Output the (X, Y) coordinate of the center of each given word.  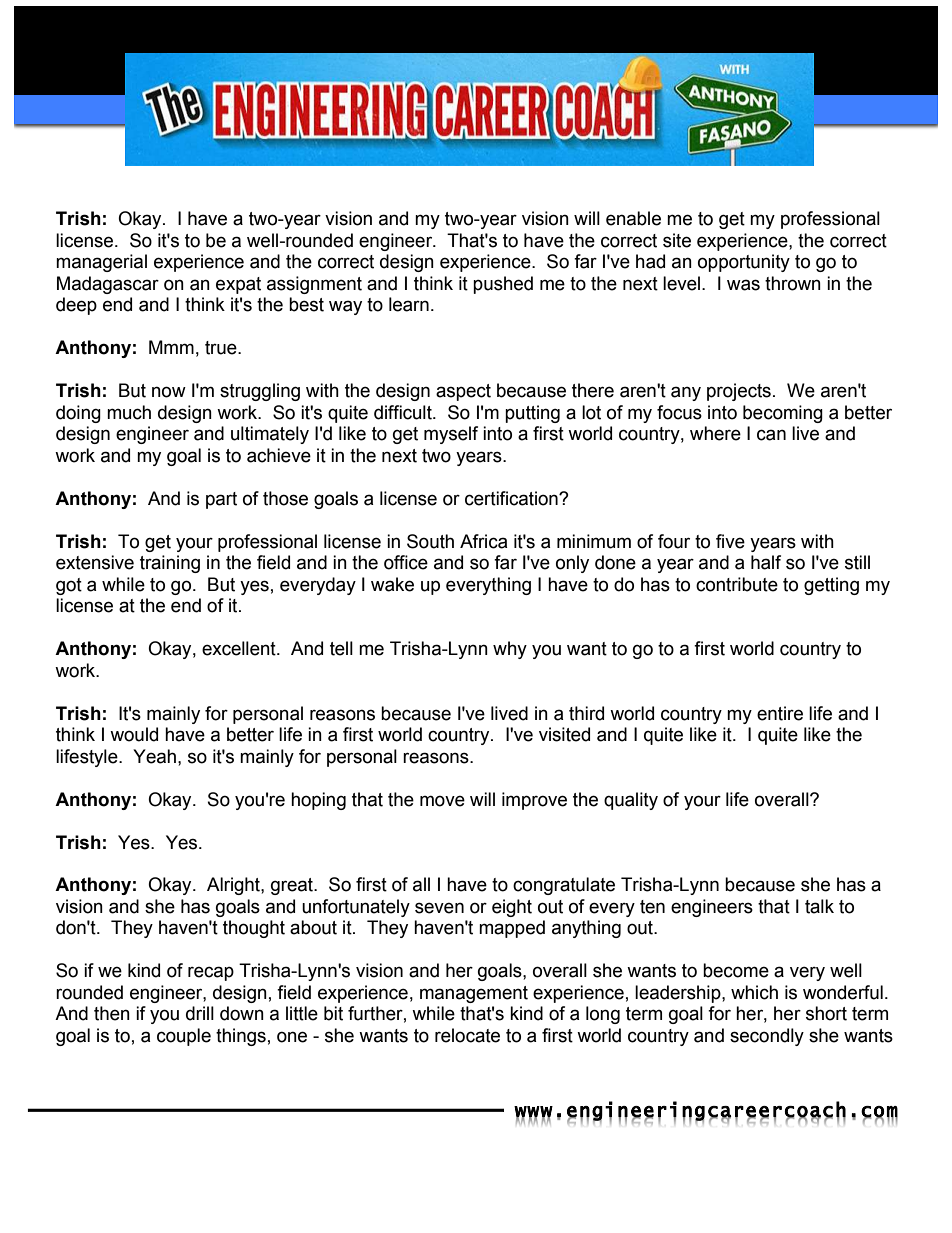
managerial (101, 263)
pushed (503, 285)
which (754, 992)
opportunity (744, 263)
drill (200, 1013)
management (474, 994)
